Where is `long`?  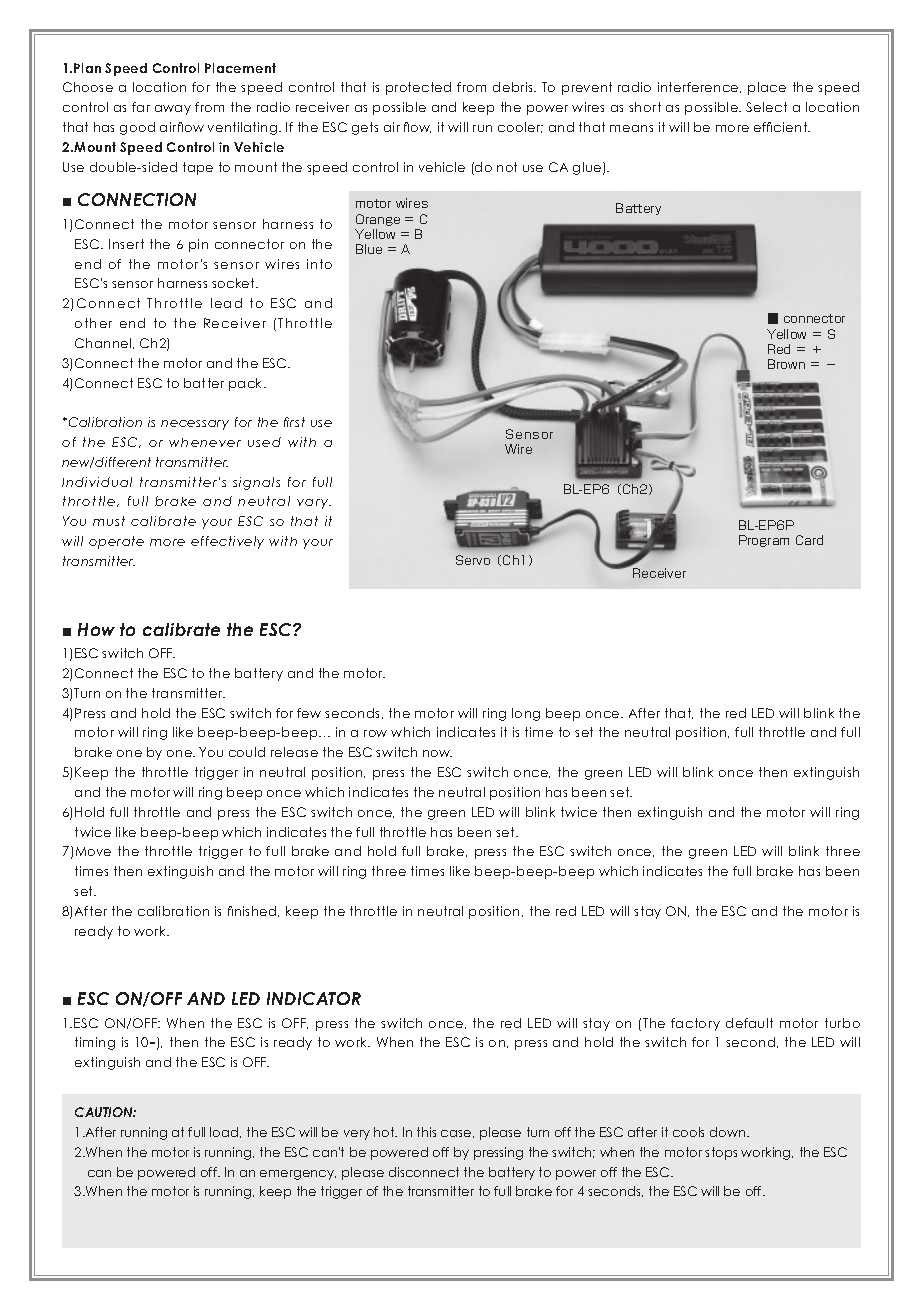
long is located at coordinates (526, 714).
